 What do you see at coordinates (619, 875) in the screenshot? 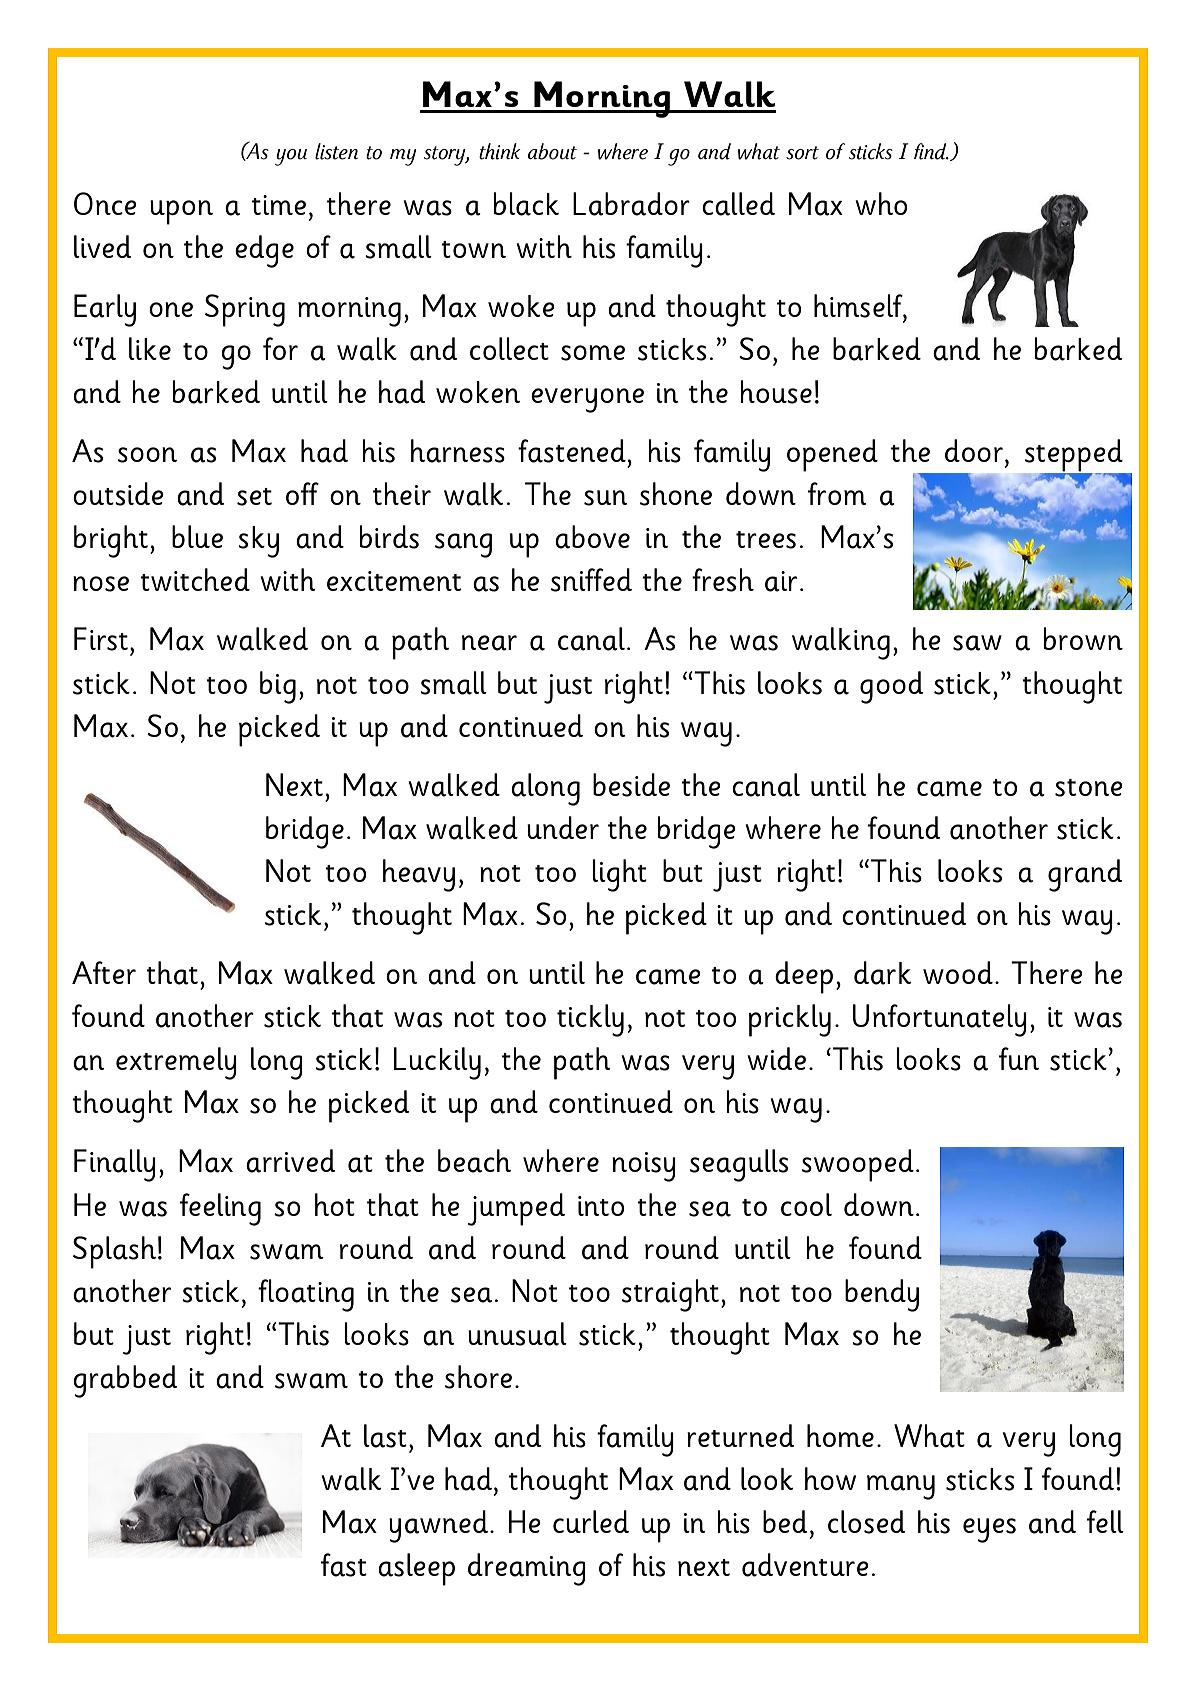
I see `light` at bounding box center [619, 875].
